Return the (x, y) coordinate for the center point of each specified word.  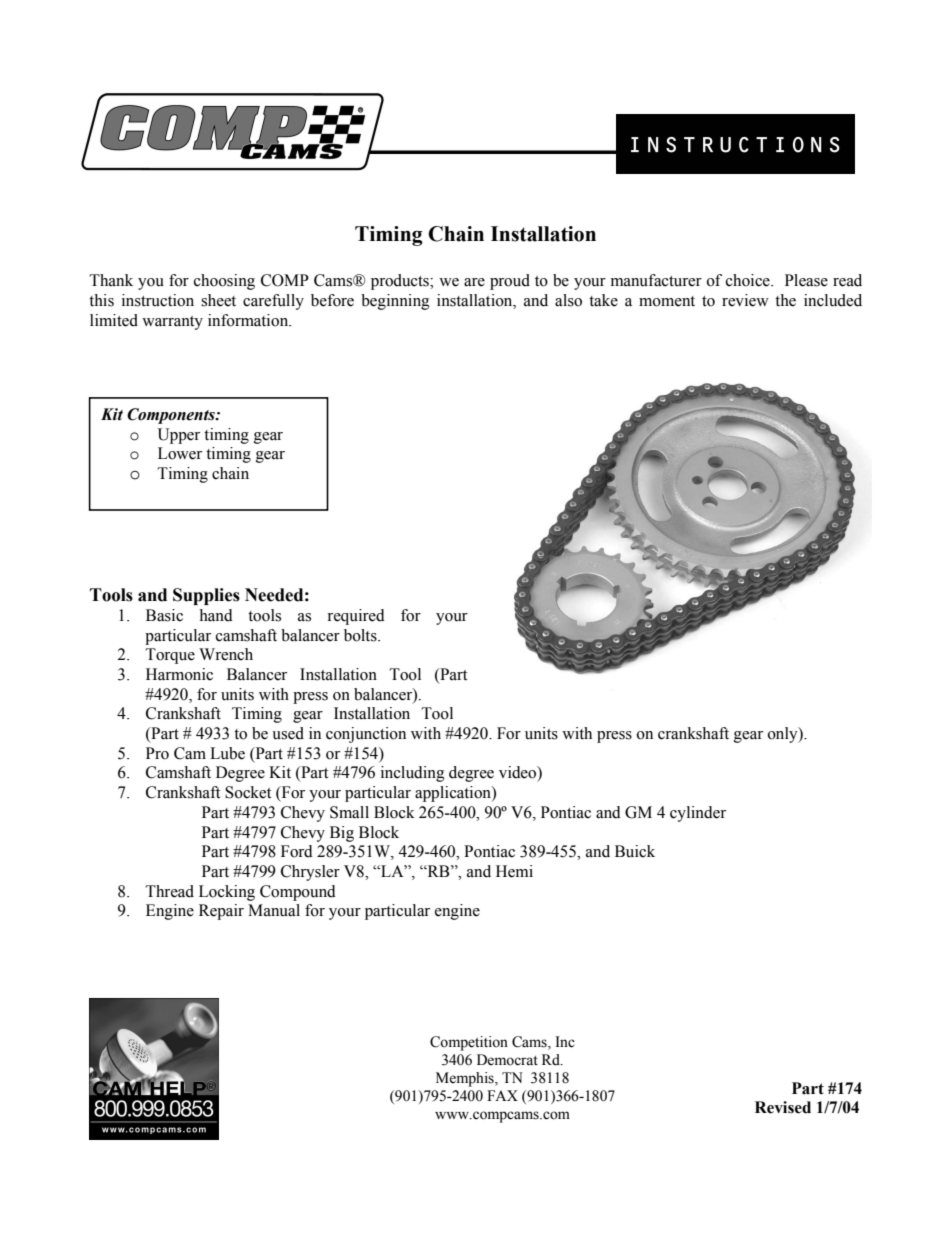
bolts (361, 635)
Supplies (206, 596)
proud (510, 282)
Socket (248, 792)
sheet (218, 300)
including (413, 774)
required (356, 617)
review (745, 300)
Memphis (466, 1079)
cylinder (698, 814)
